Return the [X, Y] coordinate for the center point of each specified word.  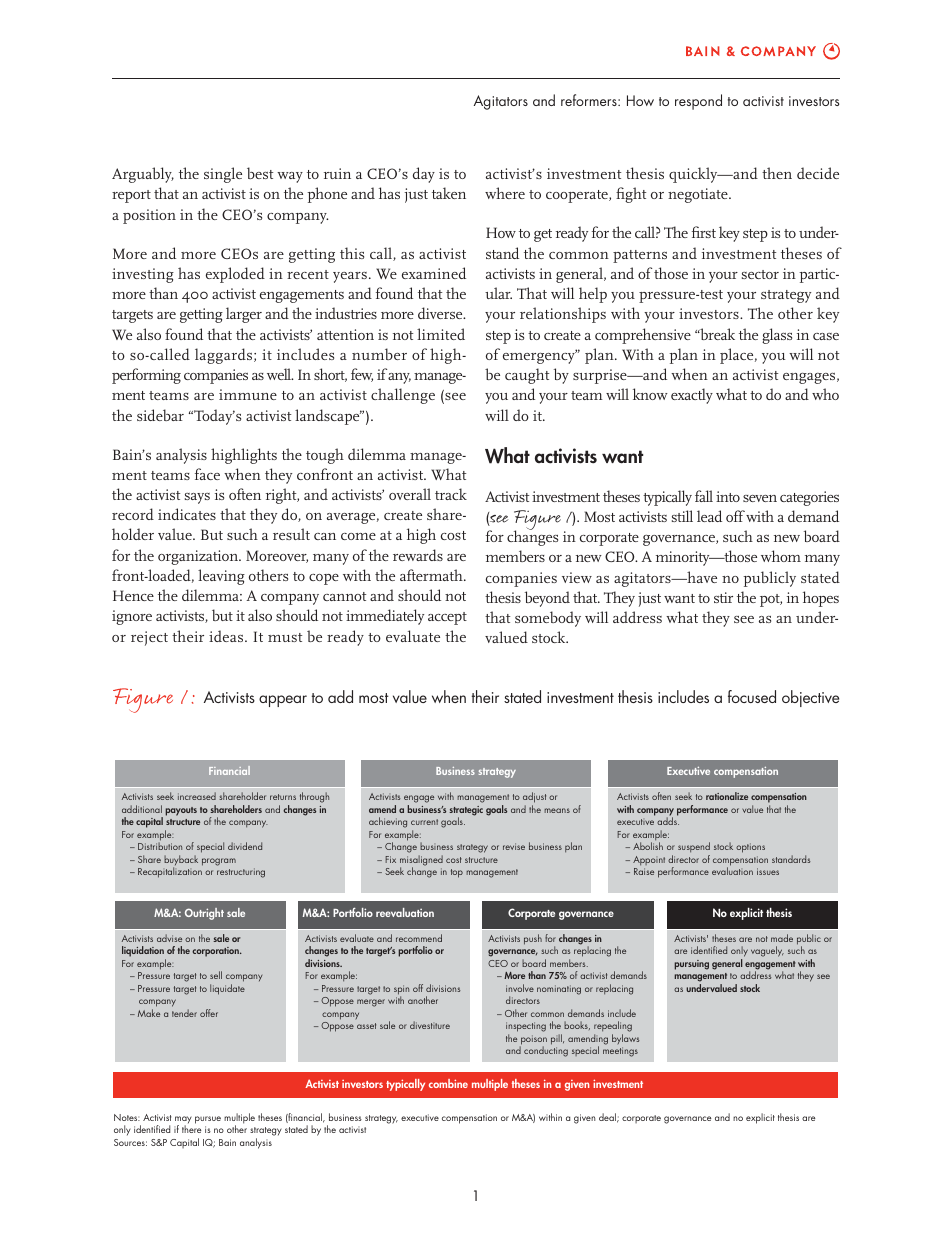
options [750, 848]
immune [248, 394]
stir [723, 597]
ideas [227, 636]
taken [449, 193]
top [457, 873]
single [223, 175]
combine [448, 1083]
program [219, 862]
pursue [208, 1120]
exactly [692, 396]
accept [447, 618]
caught [527, 376]
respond [698, 102]
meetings [620, 1052]
